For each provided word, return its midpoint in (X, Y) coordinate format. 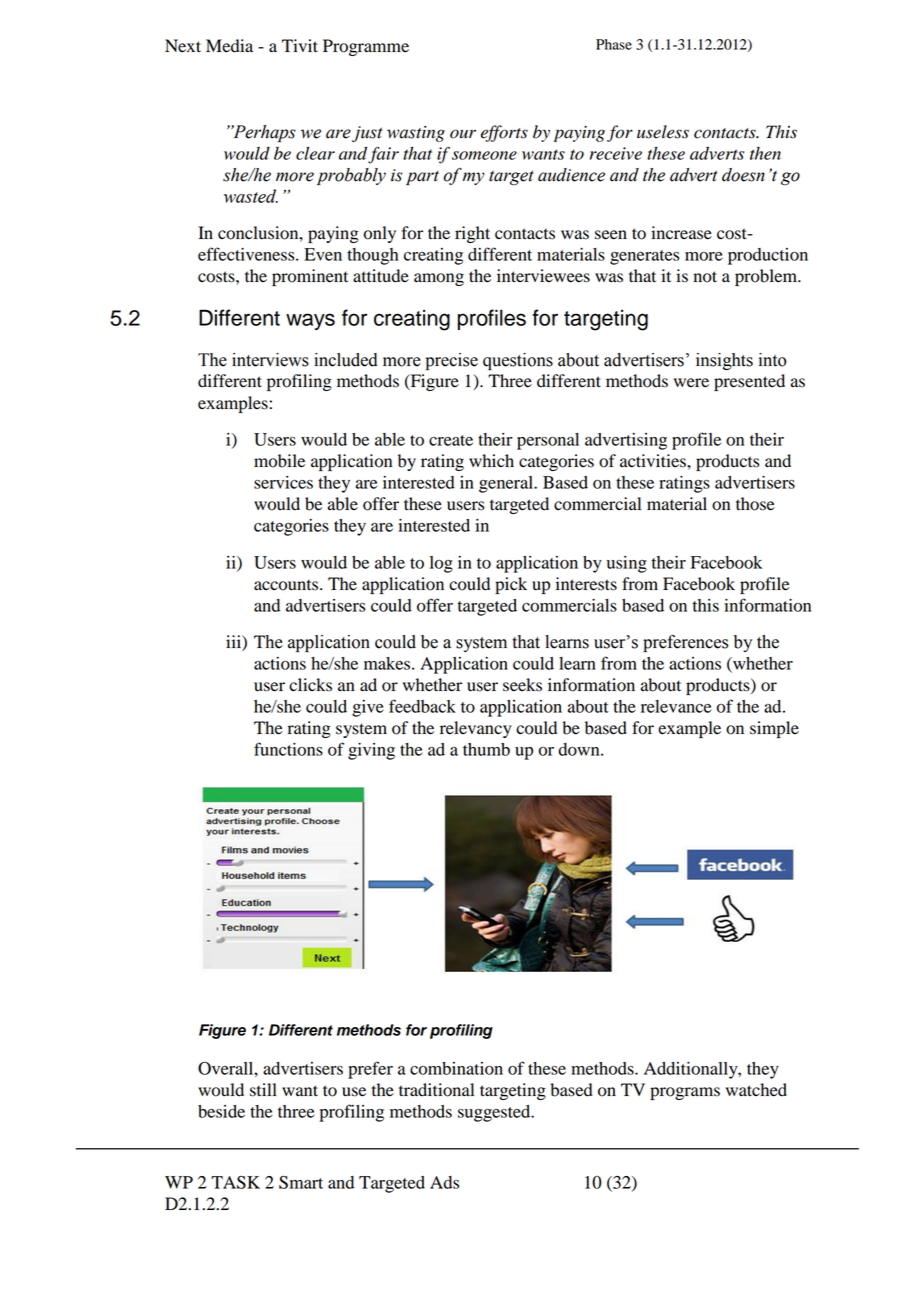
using (627, 564)
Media (229, 46)
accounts (287, 585)
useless (663, 132)
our (463, 134)
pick (511, 585)
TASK (235, 1182)
